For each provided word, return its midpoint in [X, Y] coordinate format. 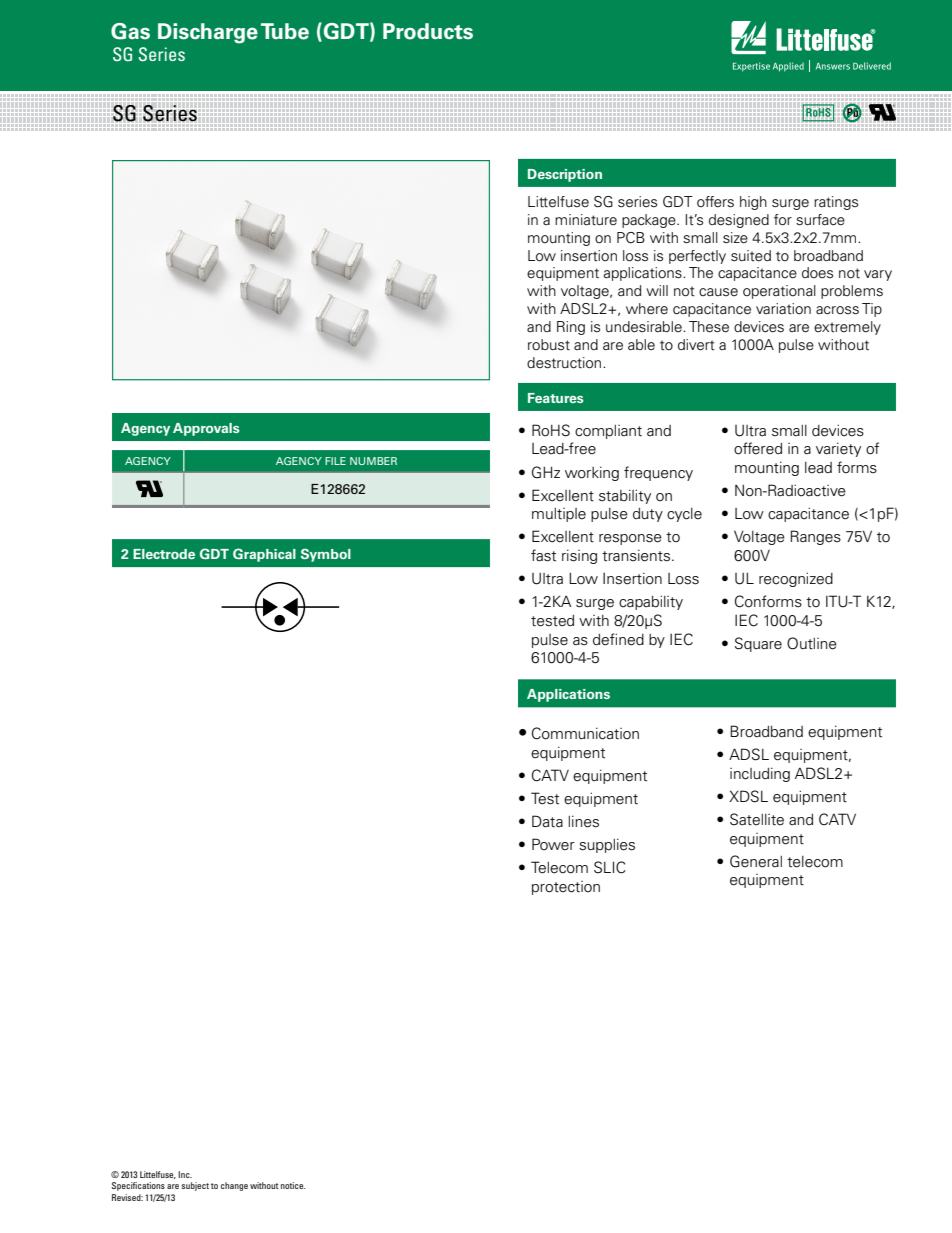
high [753, 203]
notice [293, 1185]
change [234, 1186]
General [756, 861]
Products [428, 31]
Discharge [208, 33]
